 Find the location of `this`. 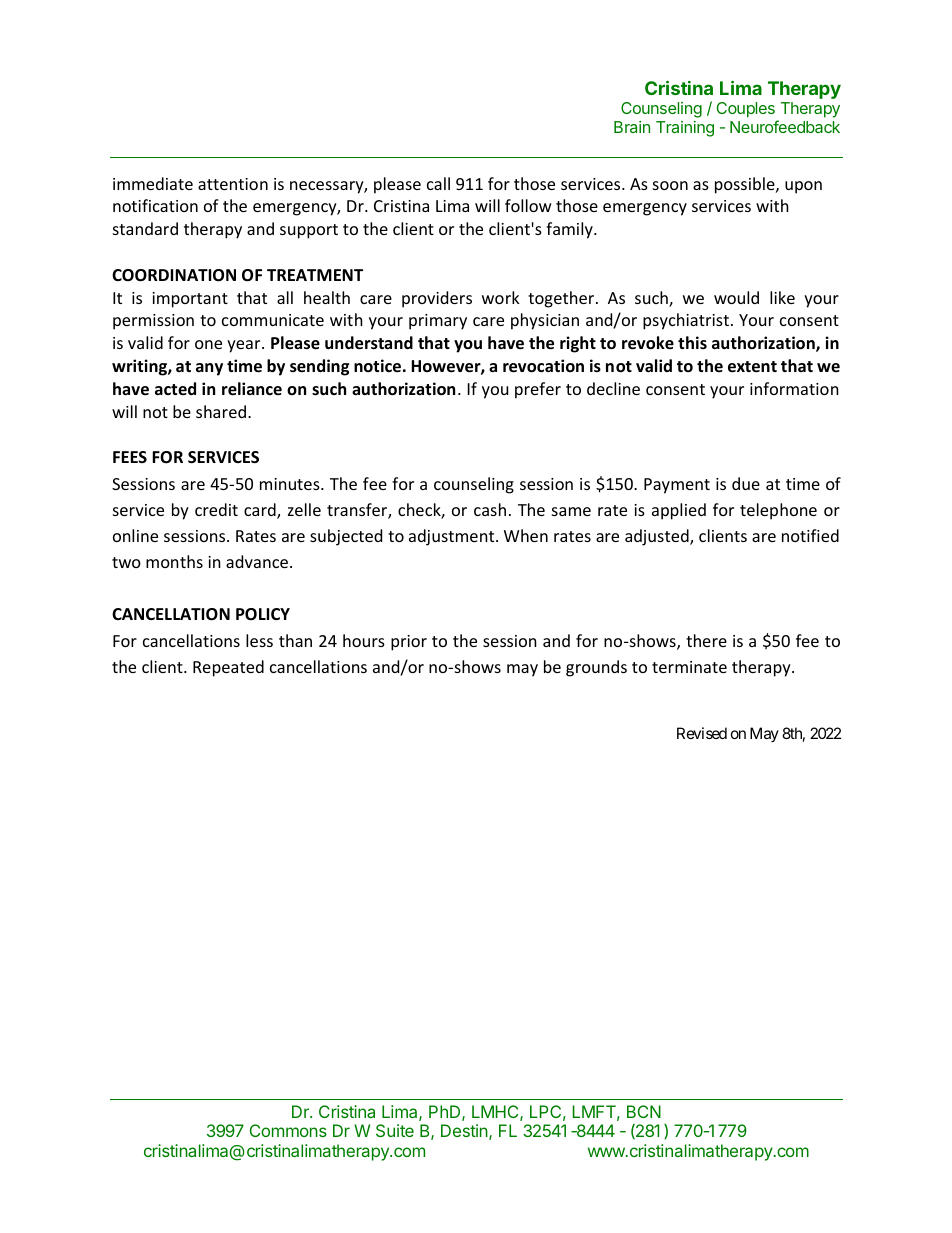

this is located at coordinates (692, 342).
